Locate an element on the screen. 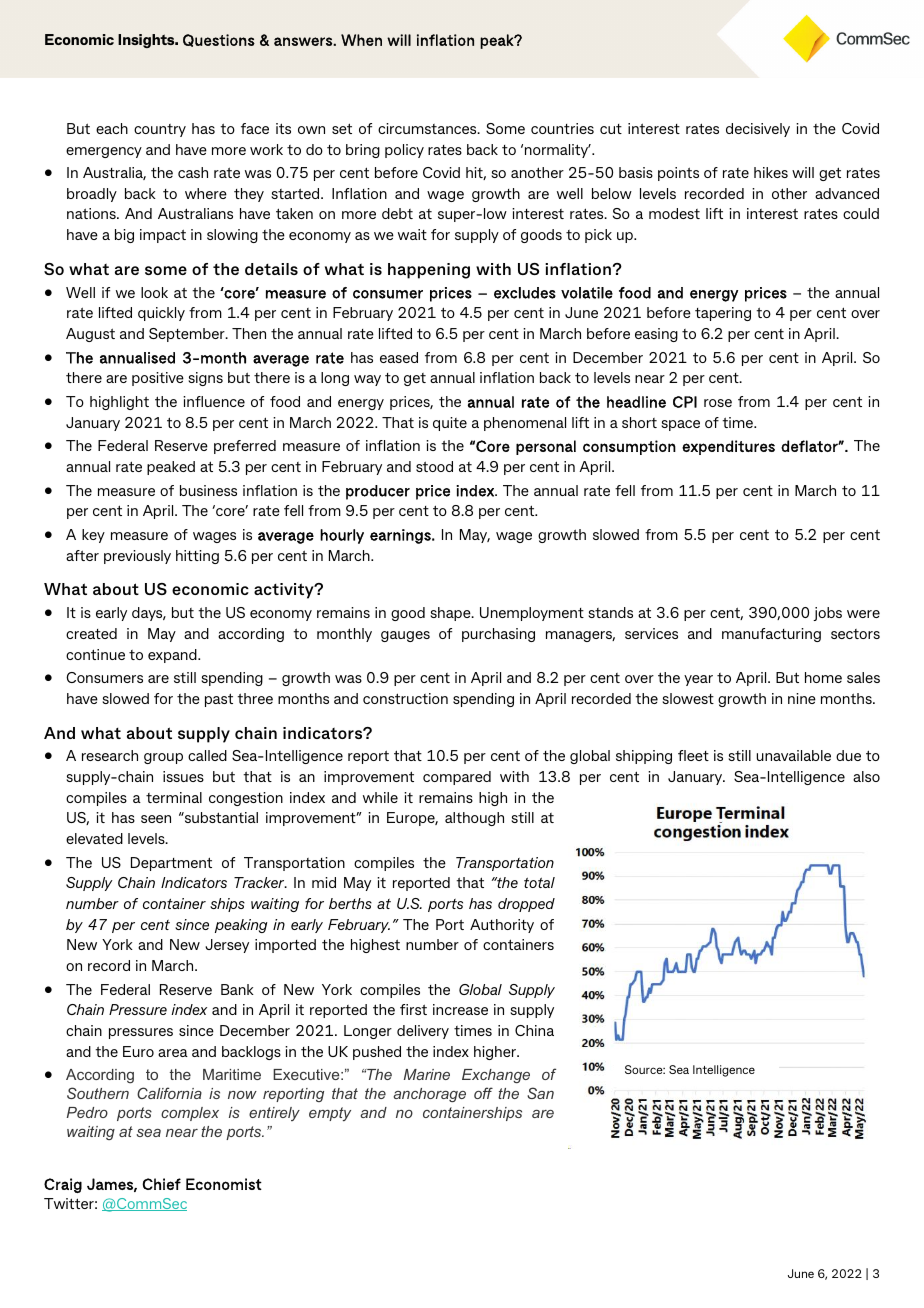 This screenshot has height=1308, width=924. circumstances is located at coordinates (428, 128).
